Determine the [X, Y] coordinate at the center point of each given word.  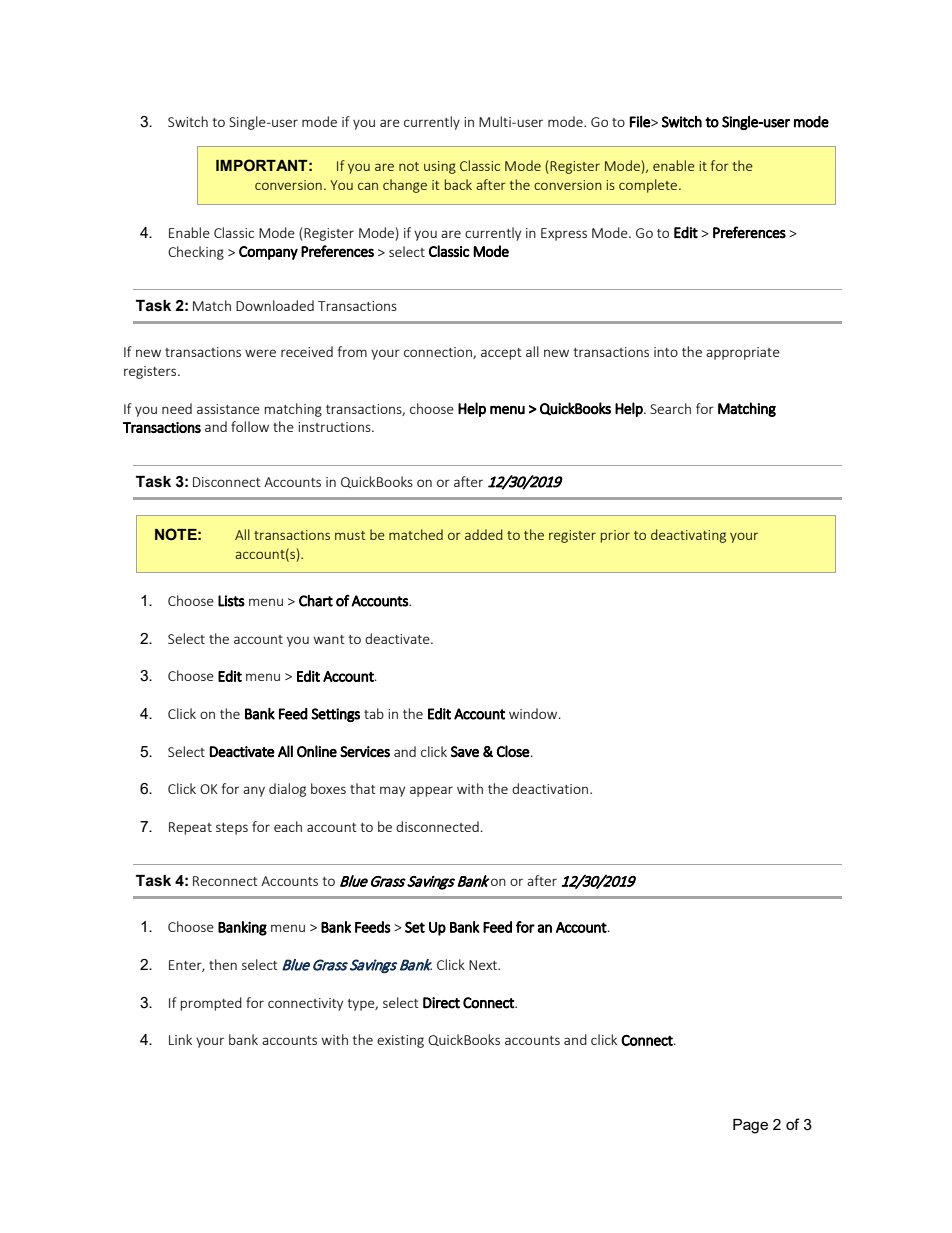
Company [268, 253]
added [484, 534]
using [440, 167]
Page [750, 1126]
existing [400, 1041]
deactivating [688, 536]
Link [180, 1039]
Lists [231, 601]
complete [648, 186]
